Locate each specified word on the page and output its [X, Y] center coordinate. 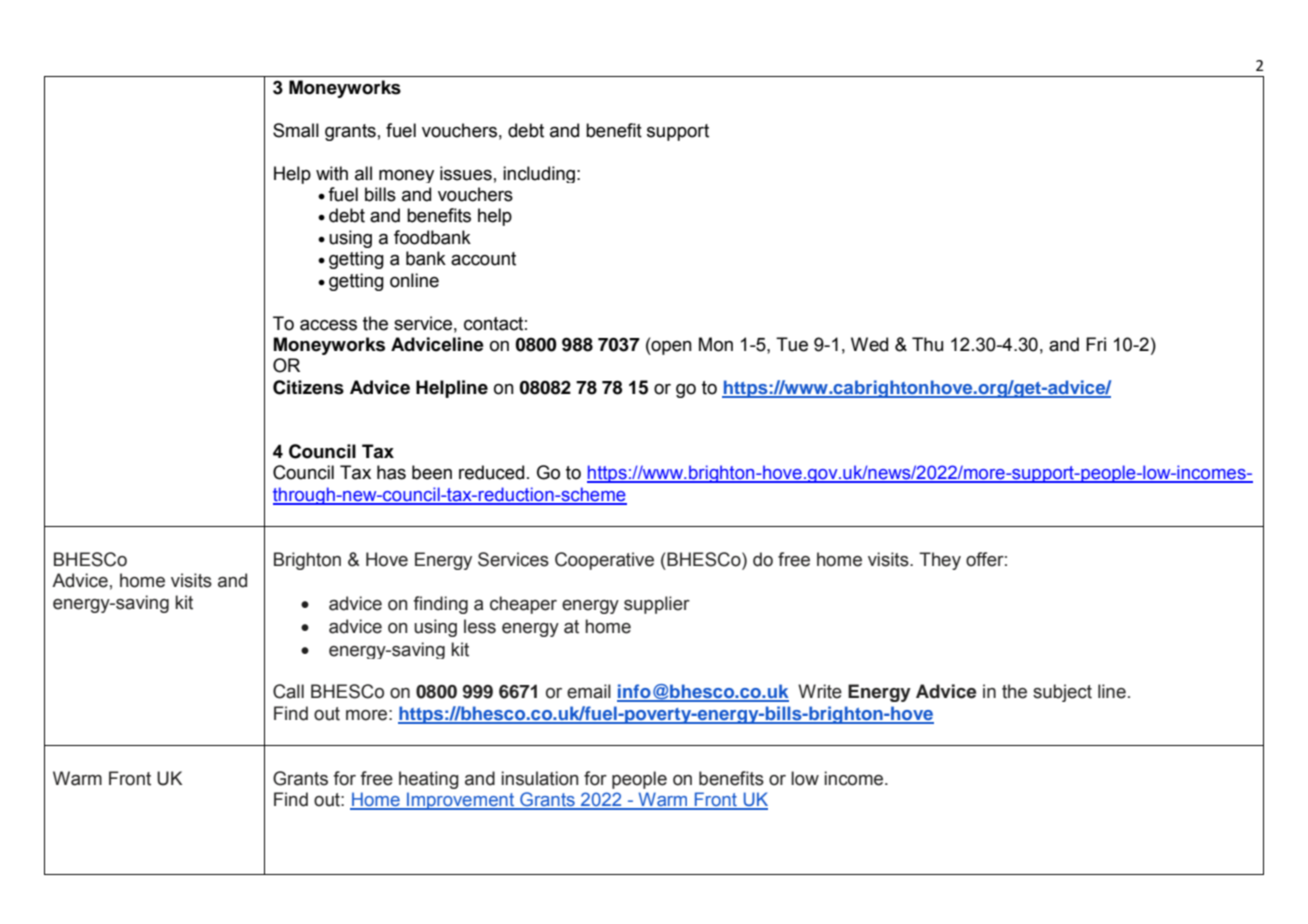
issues [466, 173]
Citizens [308, 387]
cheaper [523, 605]
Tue [792, 344]
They [940, 561]
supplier [657, 605]
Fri [1096, 344]
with [332, 173]
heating [429, 780]
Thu [927, 344]
